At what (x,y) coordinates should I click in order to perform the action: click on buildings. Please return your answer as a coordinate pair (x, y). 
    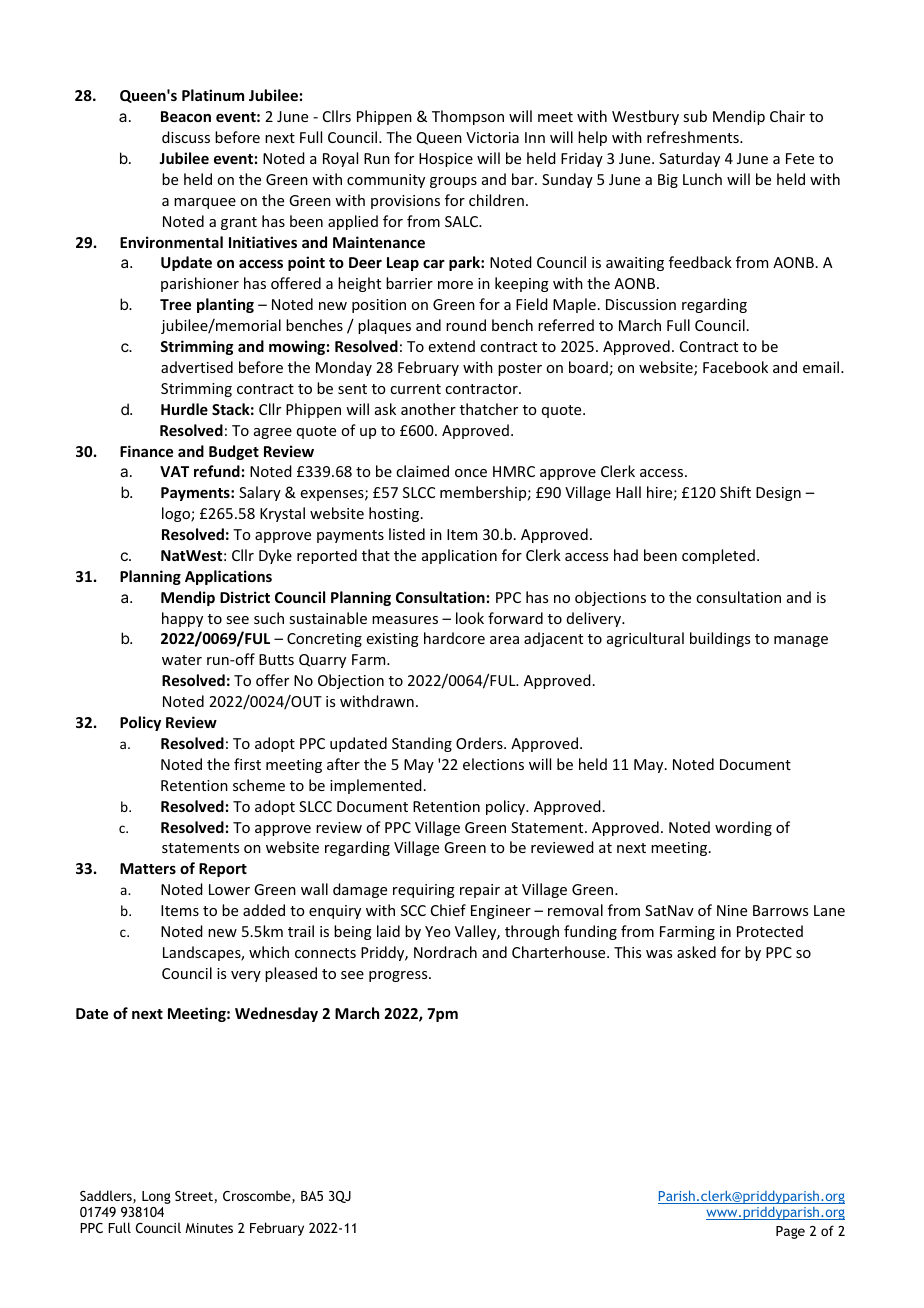
    Looking at the image, I should click on (720, 639).
